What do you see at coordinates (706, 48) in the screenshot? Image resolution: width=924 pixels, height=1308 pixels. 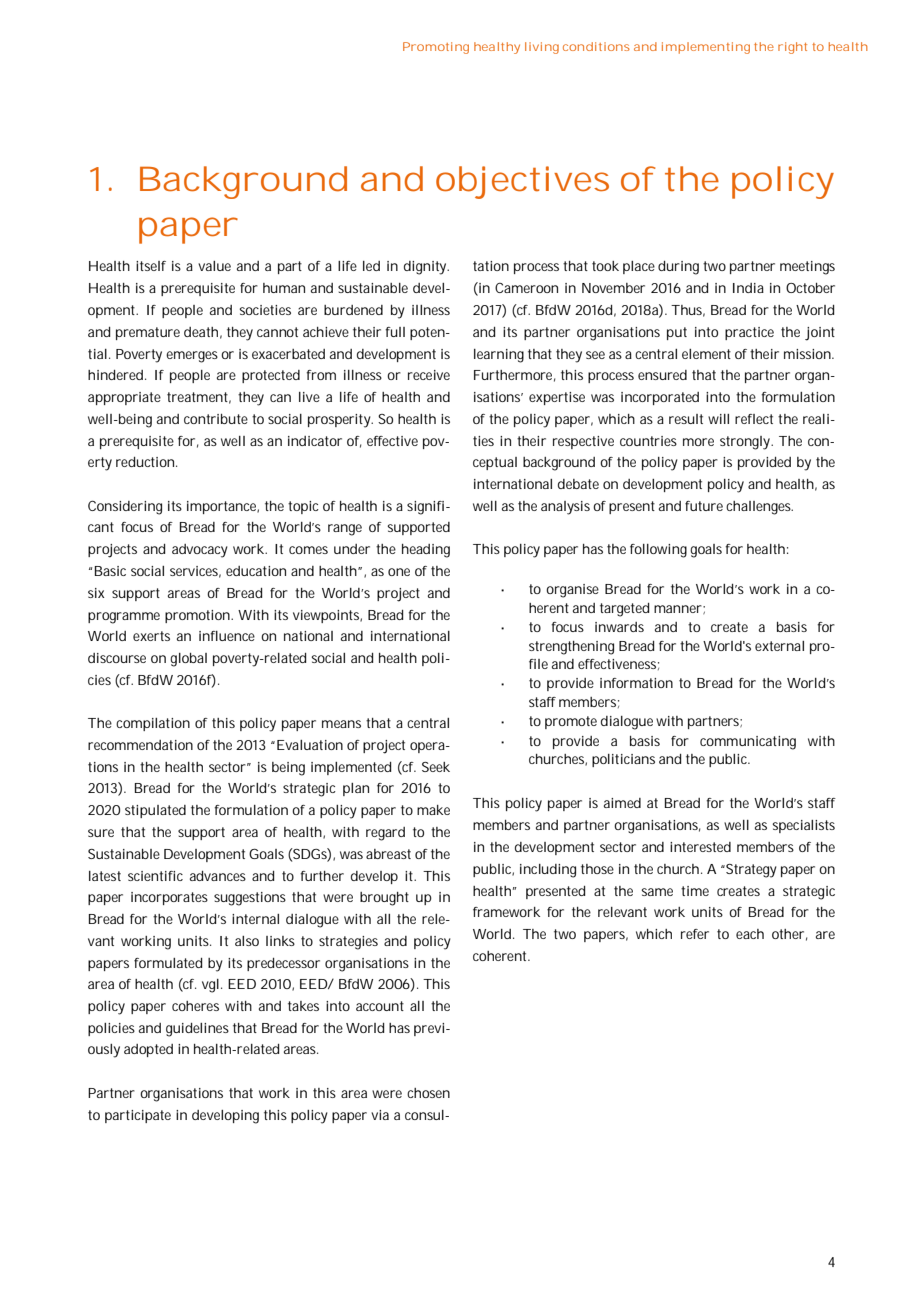 I see `implementing` at bounding box center [706, 48].
